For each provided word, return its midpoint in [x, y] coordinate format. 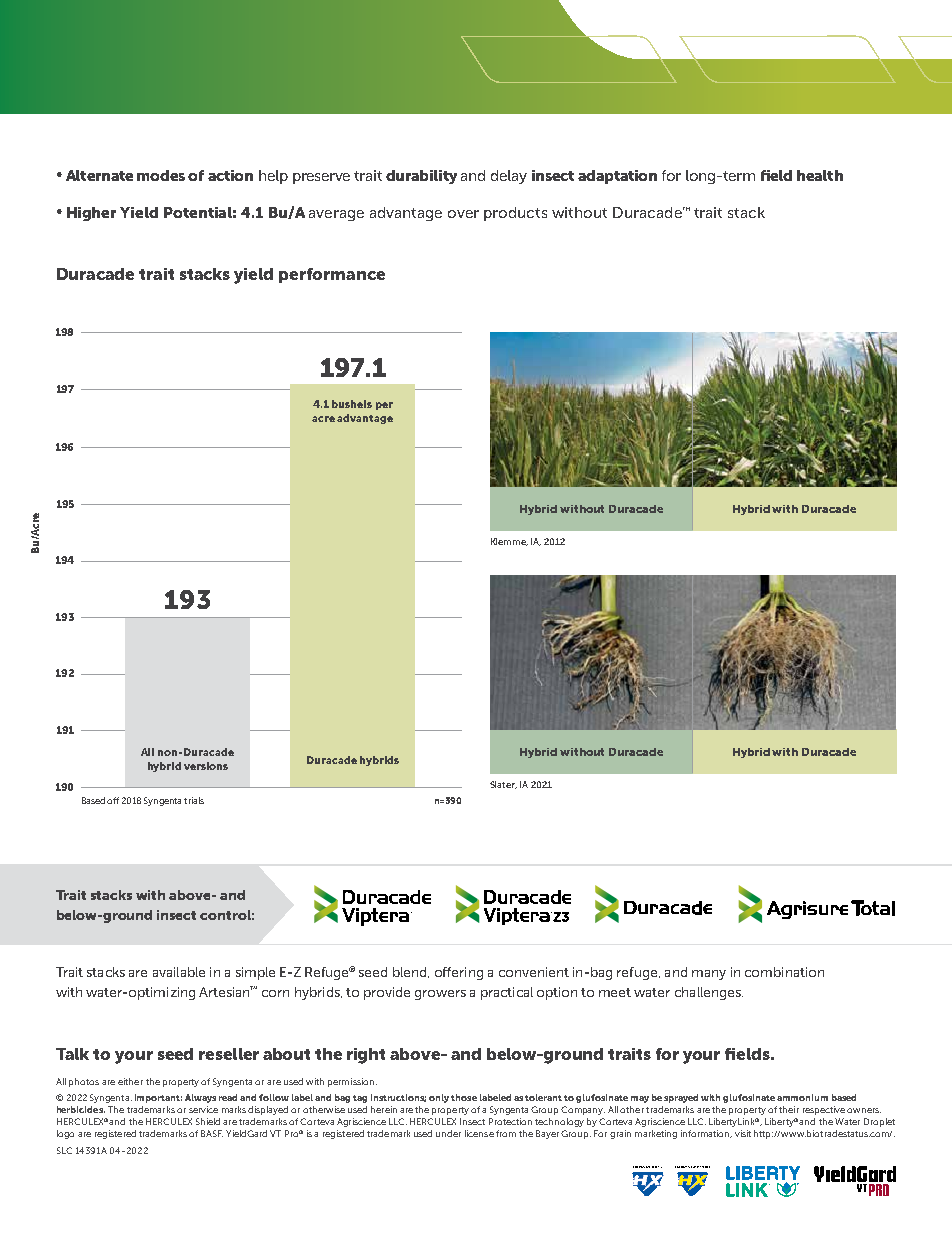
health [820, 175]
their [789, 1109]
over [463, 214]
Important [158, 1098]
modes [161, 175]
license [479, 1133]
